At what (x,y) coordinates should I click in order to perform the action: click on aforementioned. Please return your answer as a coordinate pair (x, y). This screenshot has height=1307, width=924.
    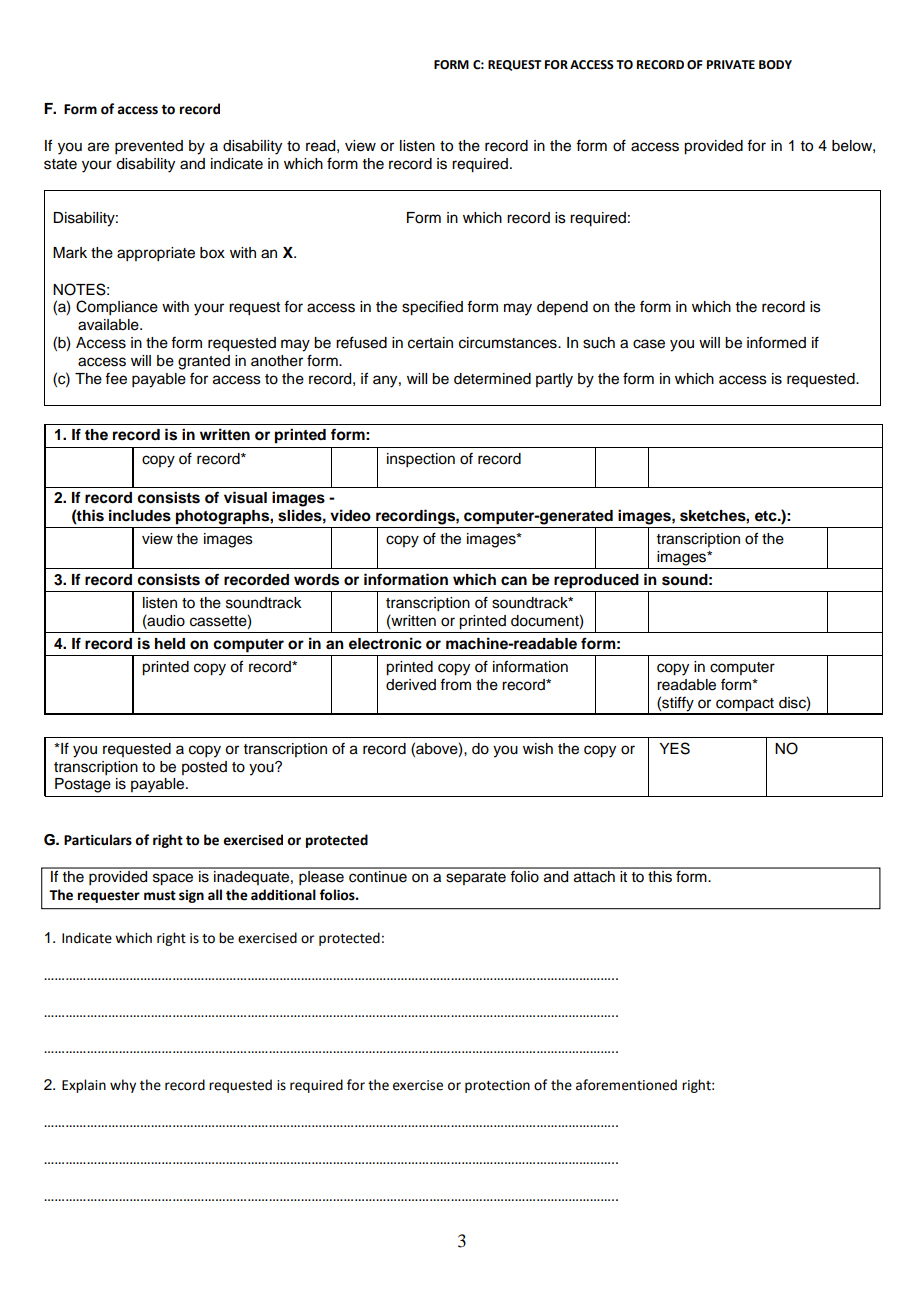
    Looking at the image, I should click on (626, 1085).
